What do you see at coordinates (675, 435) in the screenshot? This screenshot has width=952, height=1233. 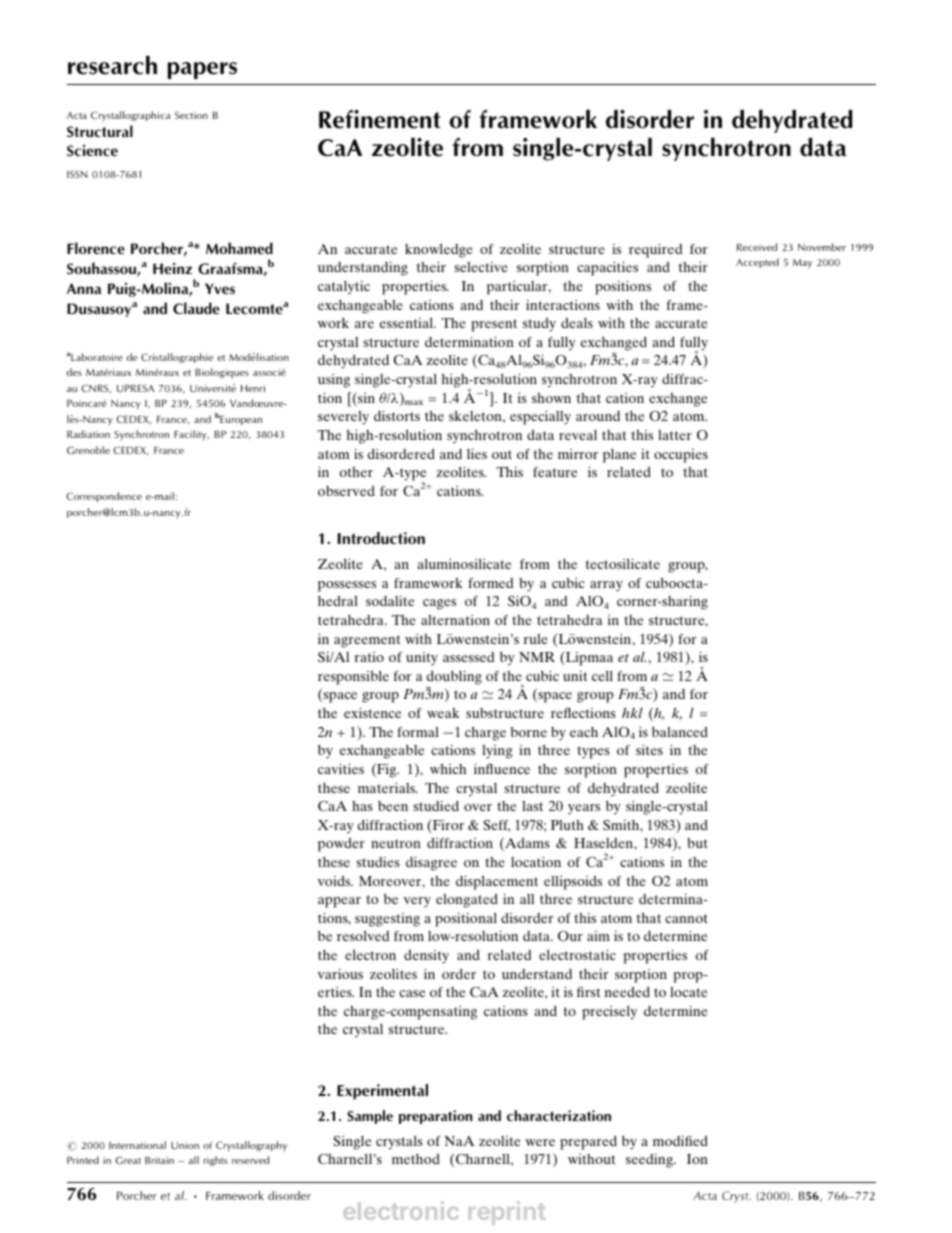 I see `latter` at bounding box center [675, 435].
